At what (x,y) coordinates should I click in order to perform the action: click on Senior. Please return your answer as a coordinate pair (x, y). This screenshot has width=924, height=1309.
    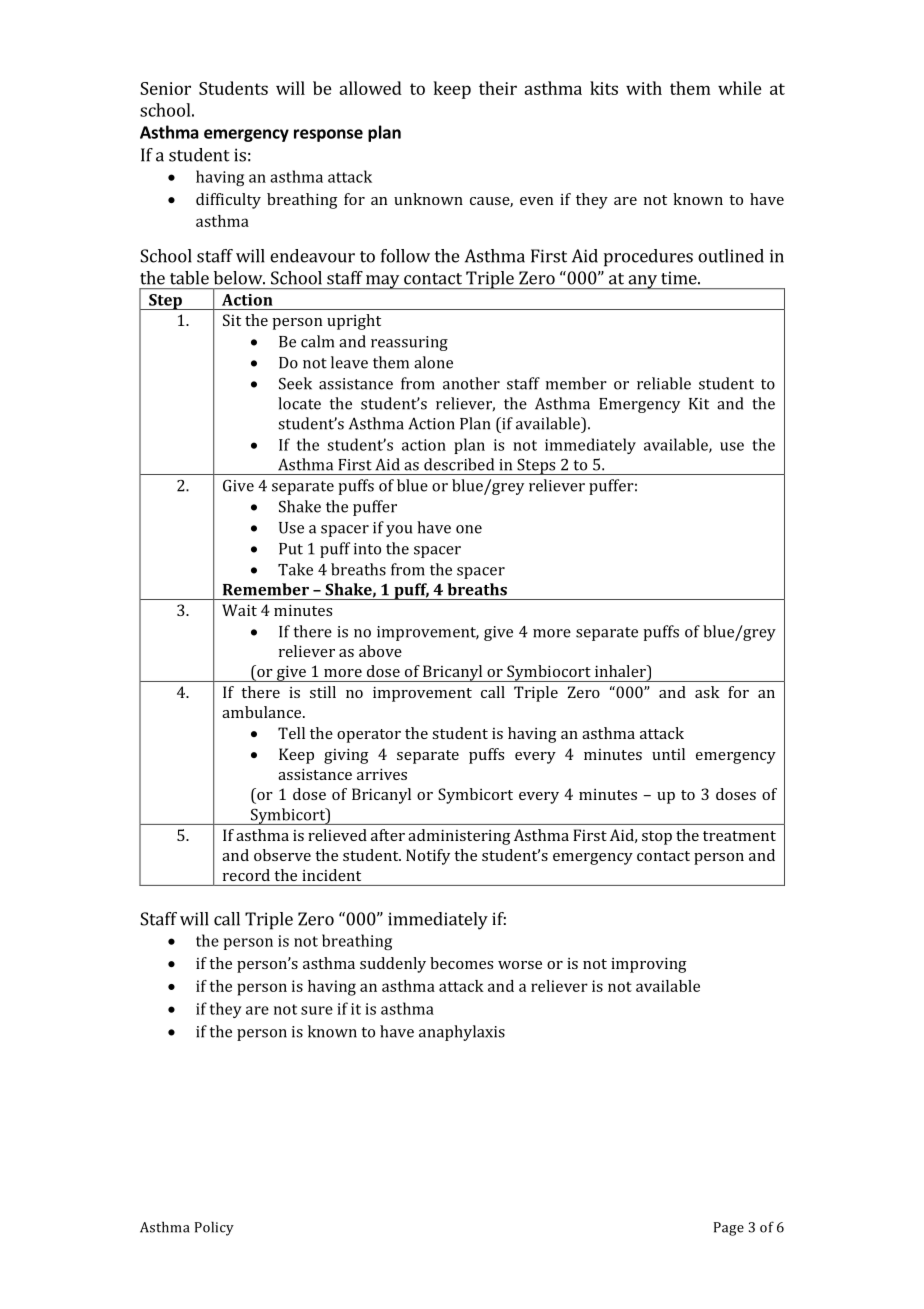
    Looking at the image, I should click on (165, 88).
